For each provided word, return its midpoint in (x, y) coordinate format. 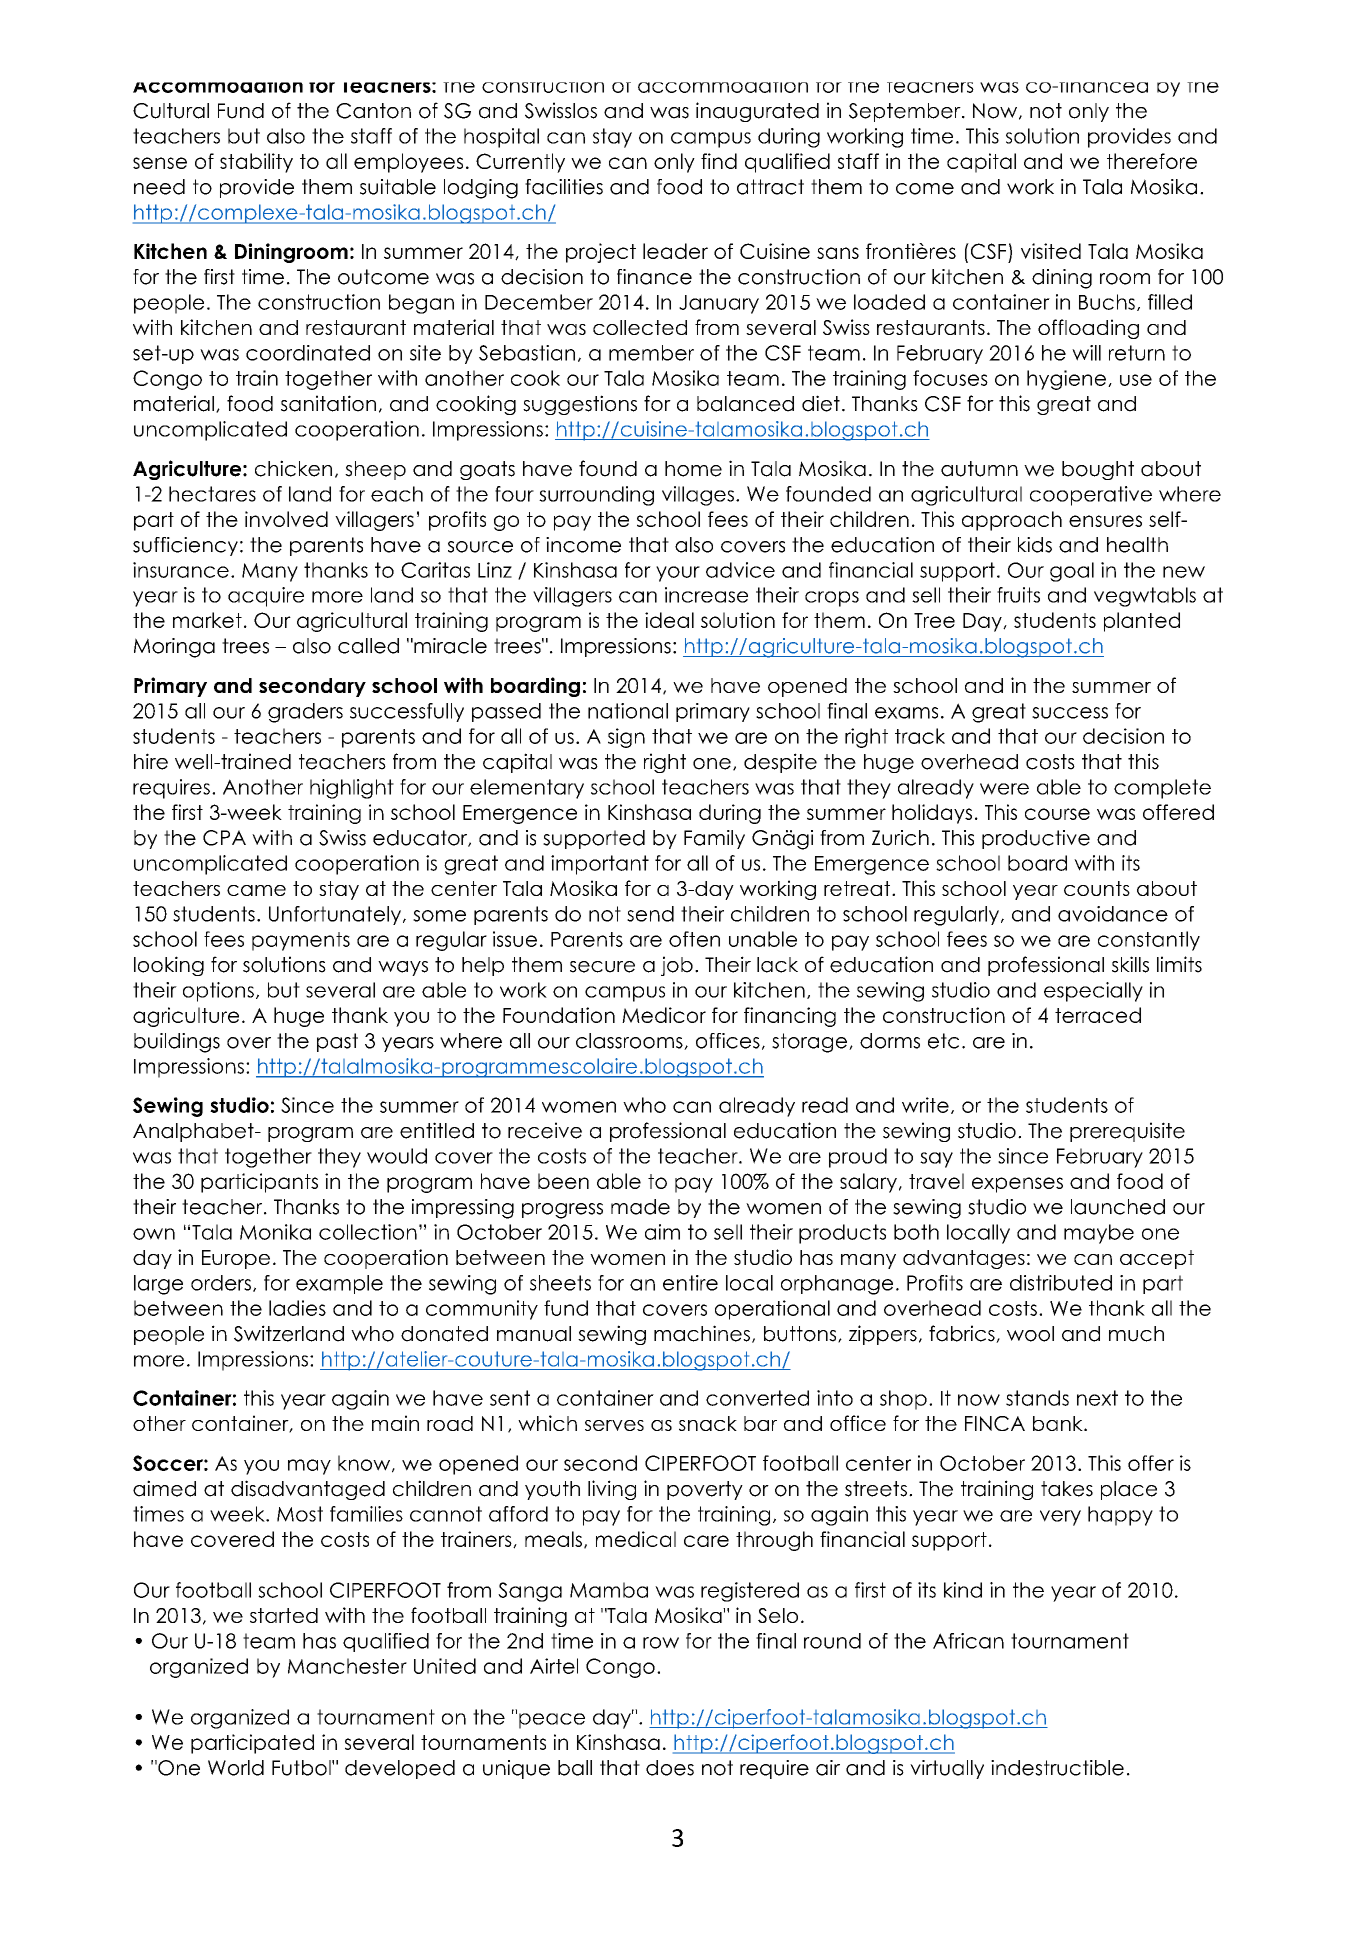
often (694, 939)
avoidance (1113, 914)
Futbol (302, 1768)
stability (256, 163)
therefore (1152, 161)
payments (301, 941)
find (719, 161)
